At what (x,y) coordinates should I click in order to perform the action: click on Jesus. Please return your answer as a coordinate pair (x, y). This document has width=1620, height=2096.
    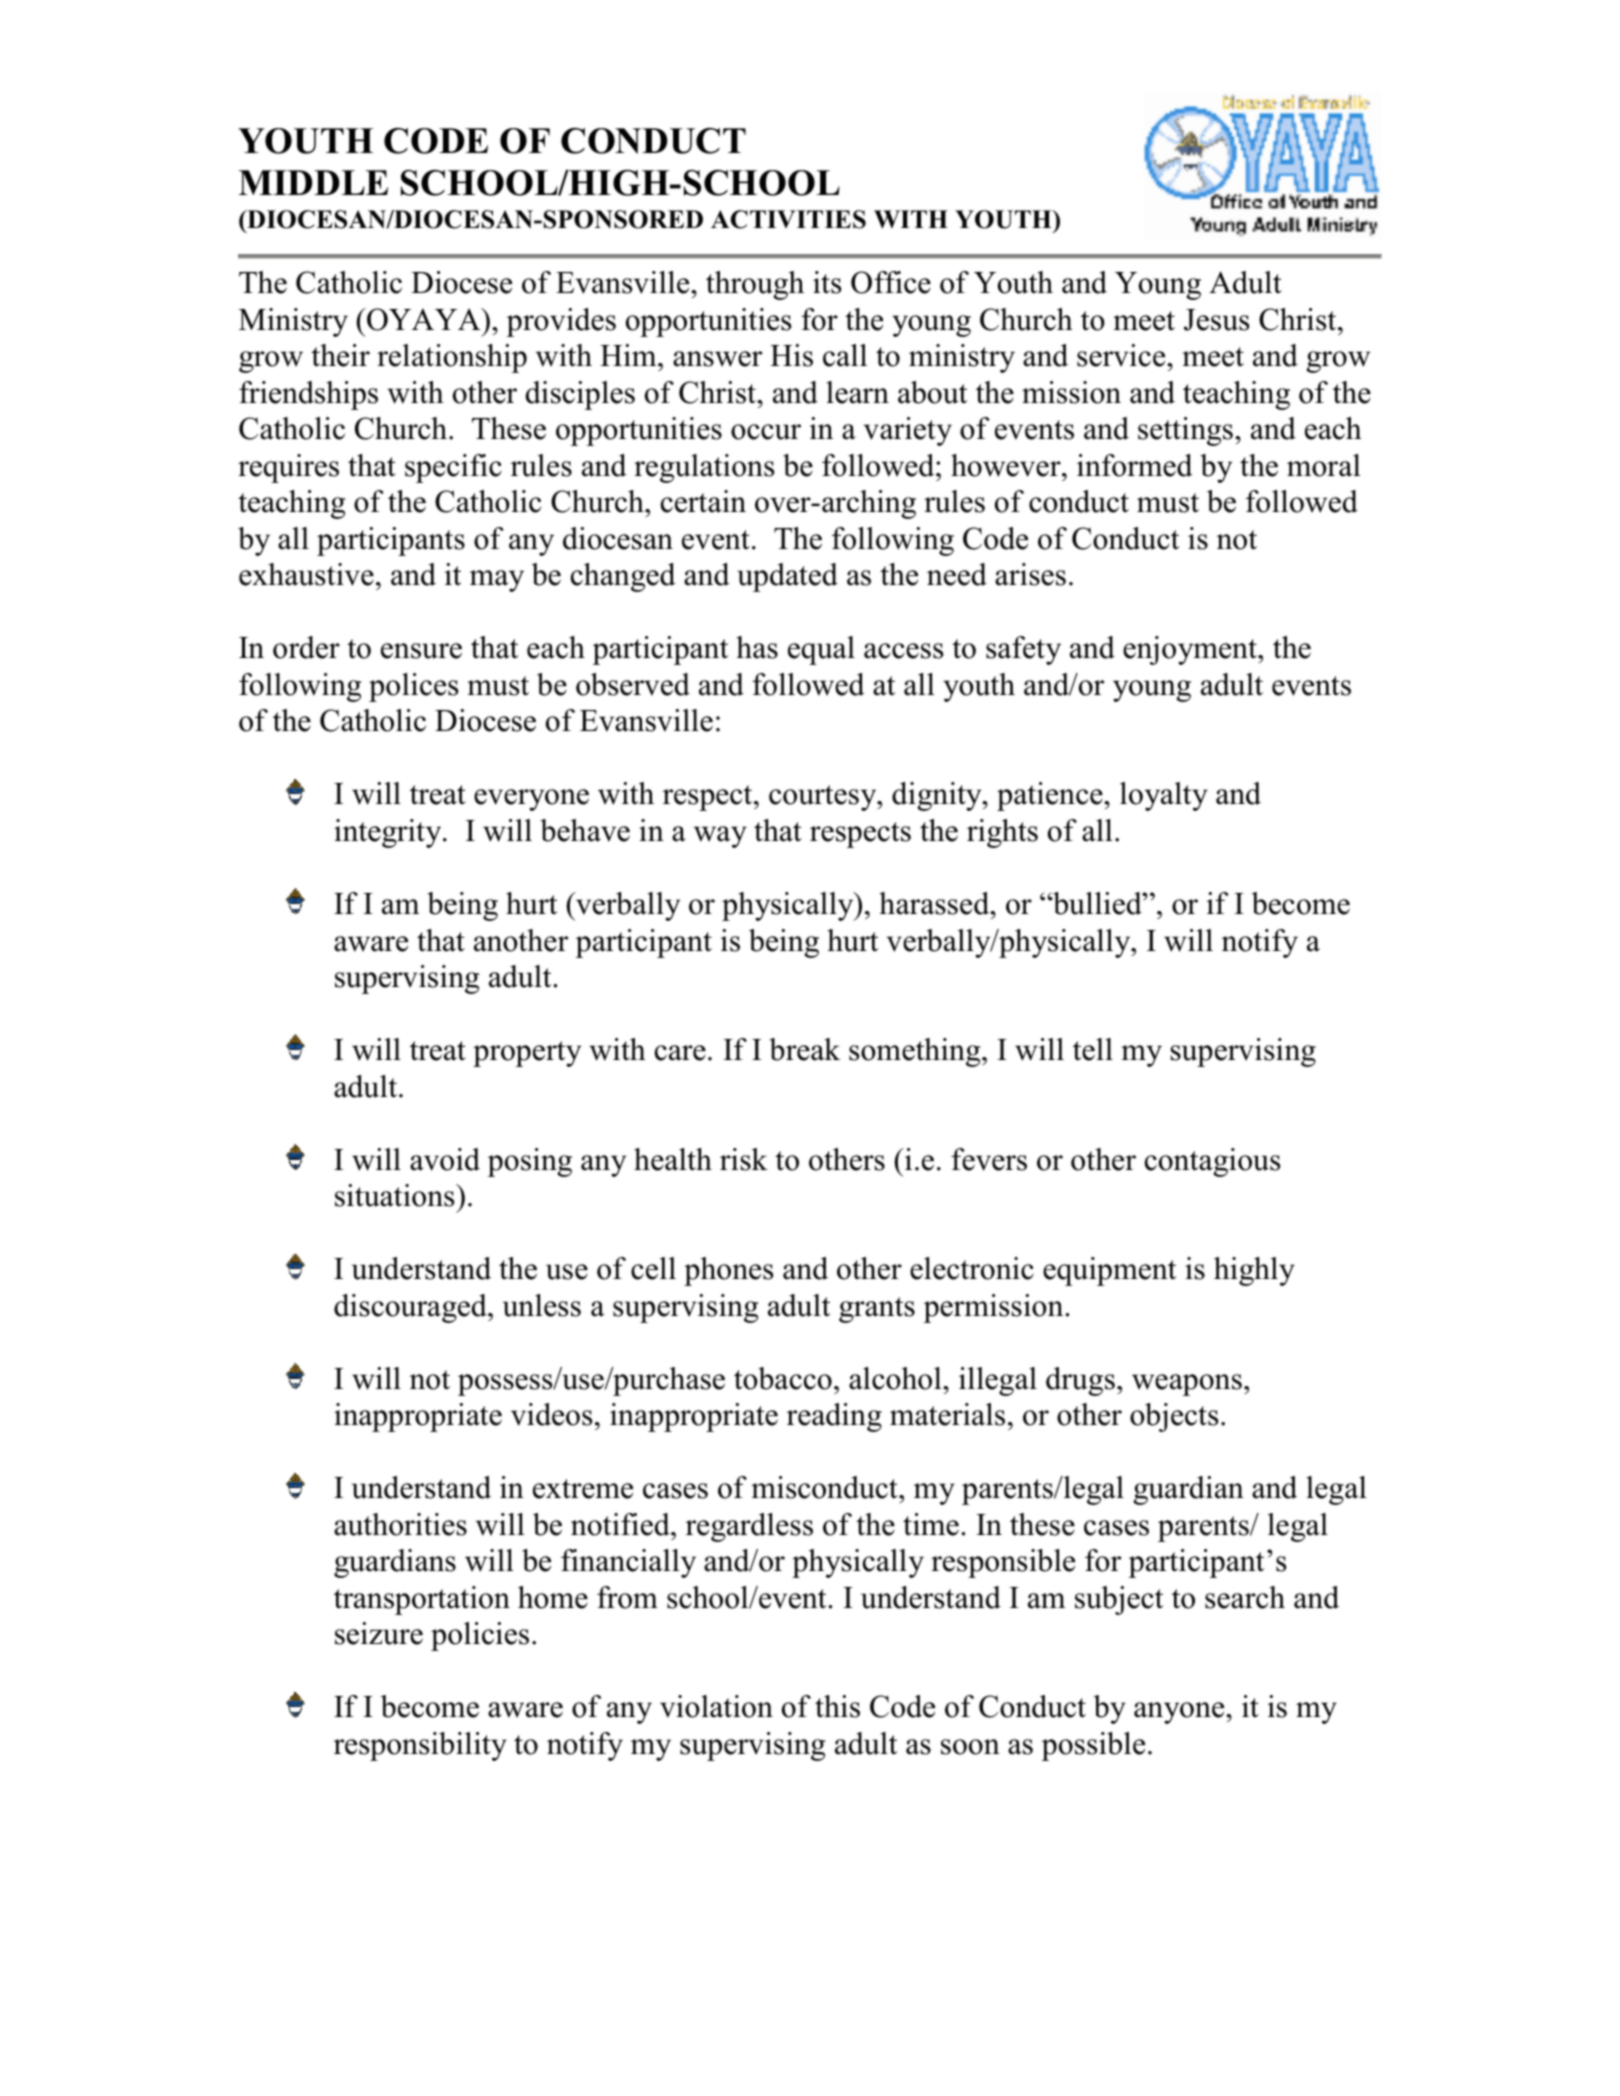
    Looking at the image, I should click on (1216, 320).
